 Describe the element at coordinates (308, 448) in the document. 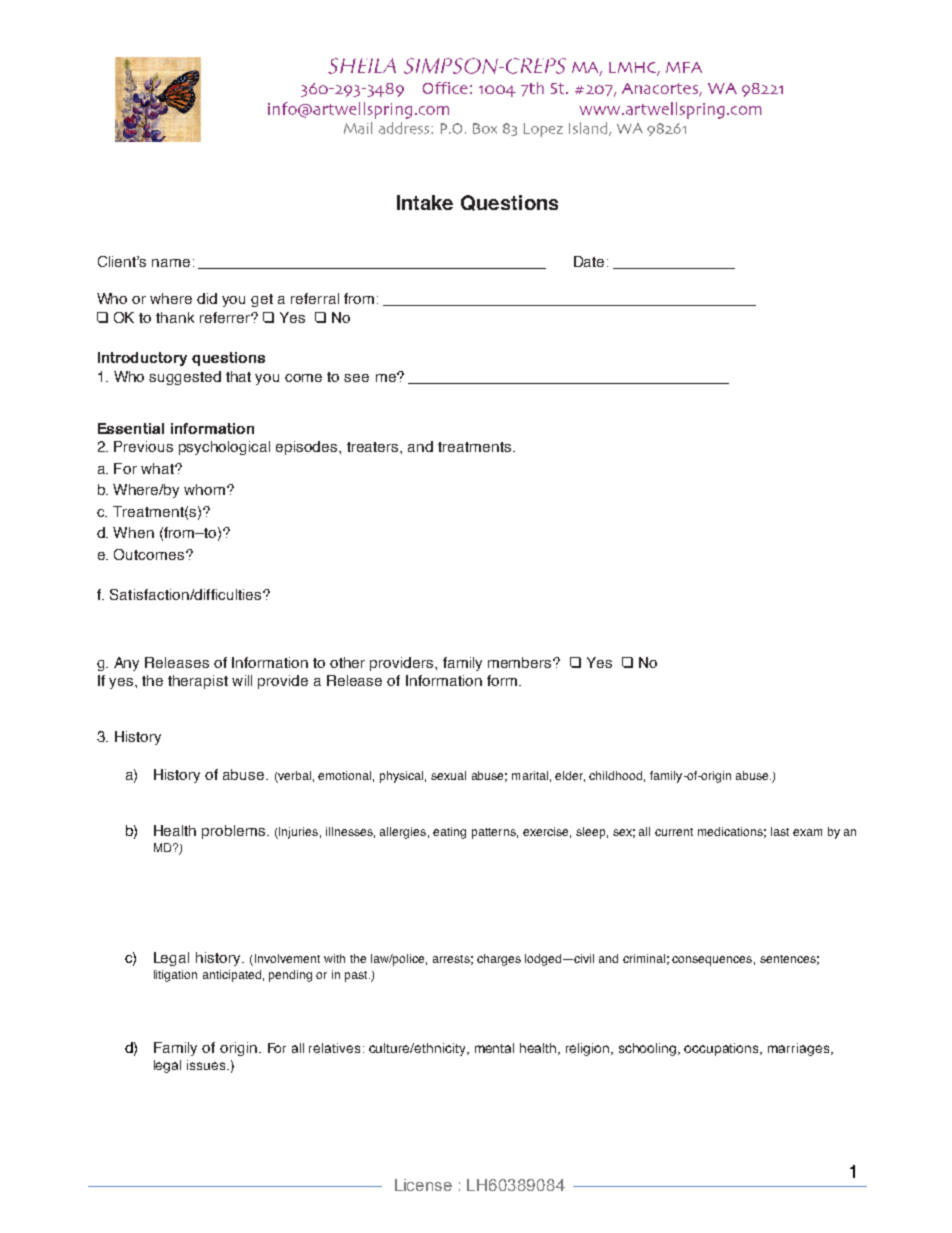

I see `episodes` at that location.
